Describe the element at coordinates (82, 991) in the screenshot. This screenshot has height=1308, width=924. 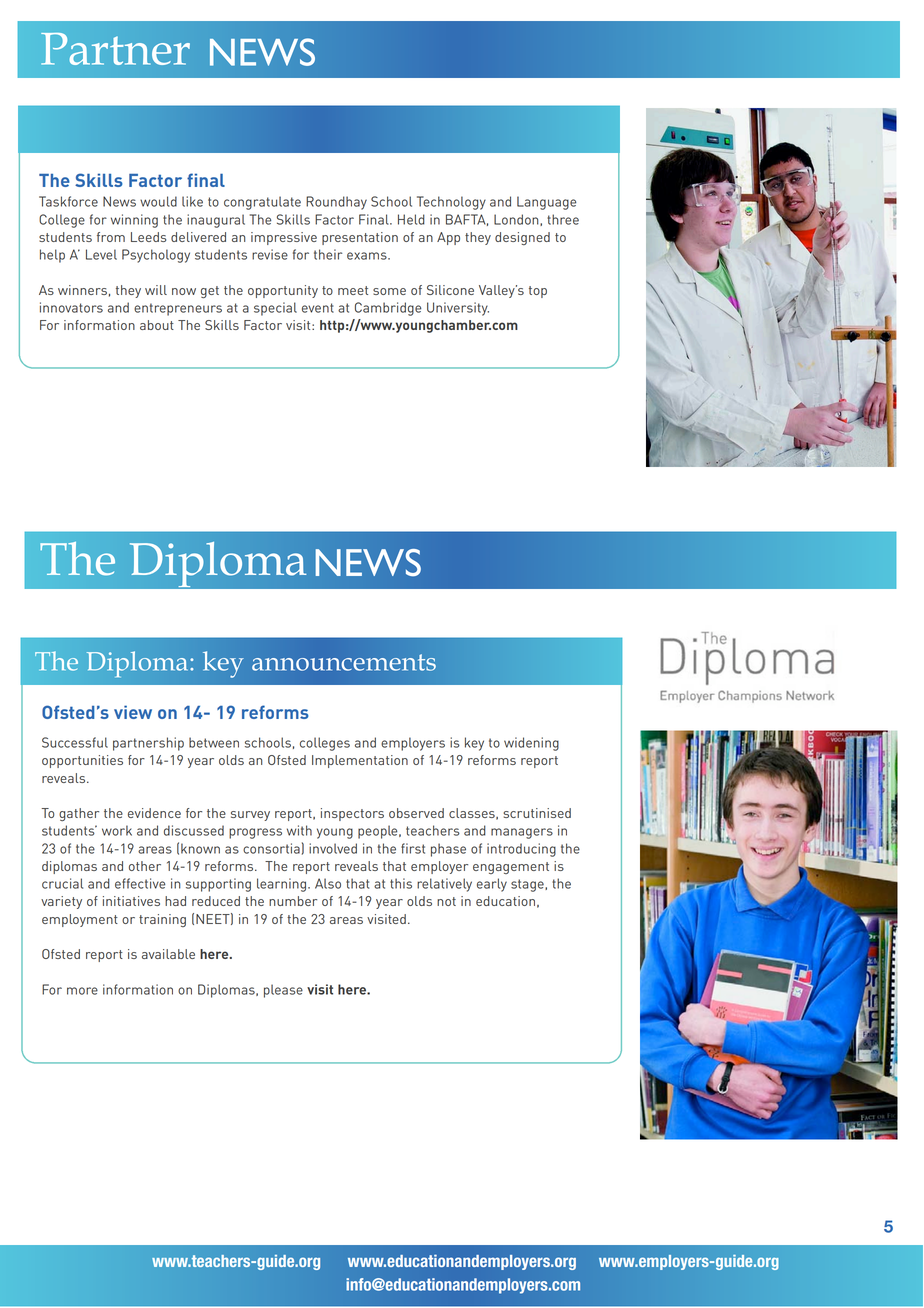
I see `more` at that location.
